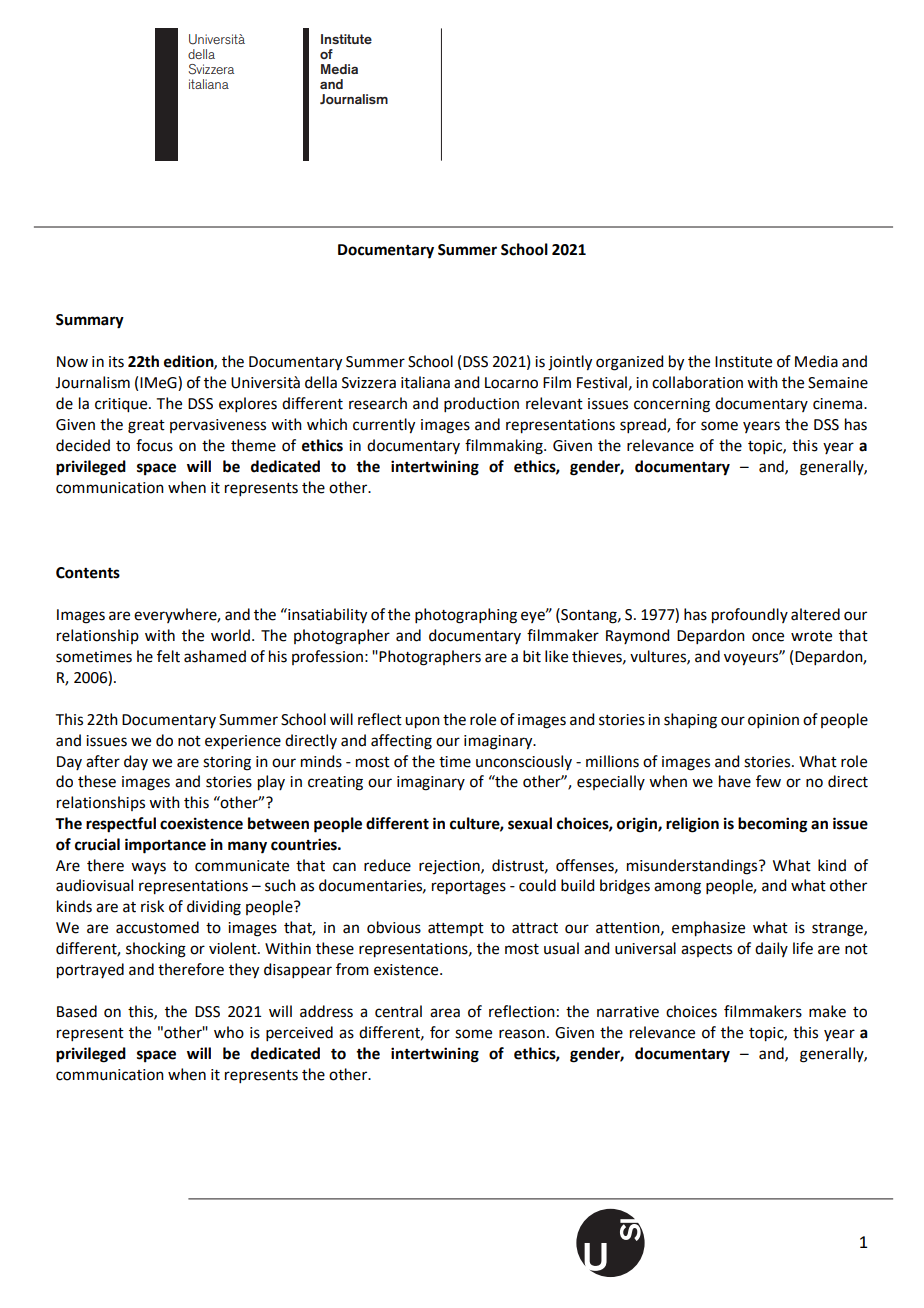 The width and height of the document is (924, 1308). What do you see at coordinates (229, 1032) in the document?
I see `who` at bounding box center [229, 1032].
